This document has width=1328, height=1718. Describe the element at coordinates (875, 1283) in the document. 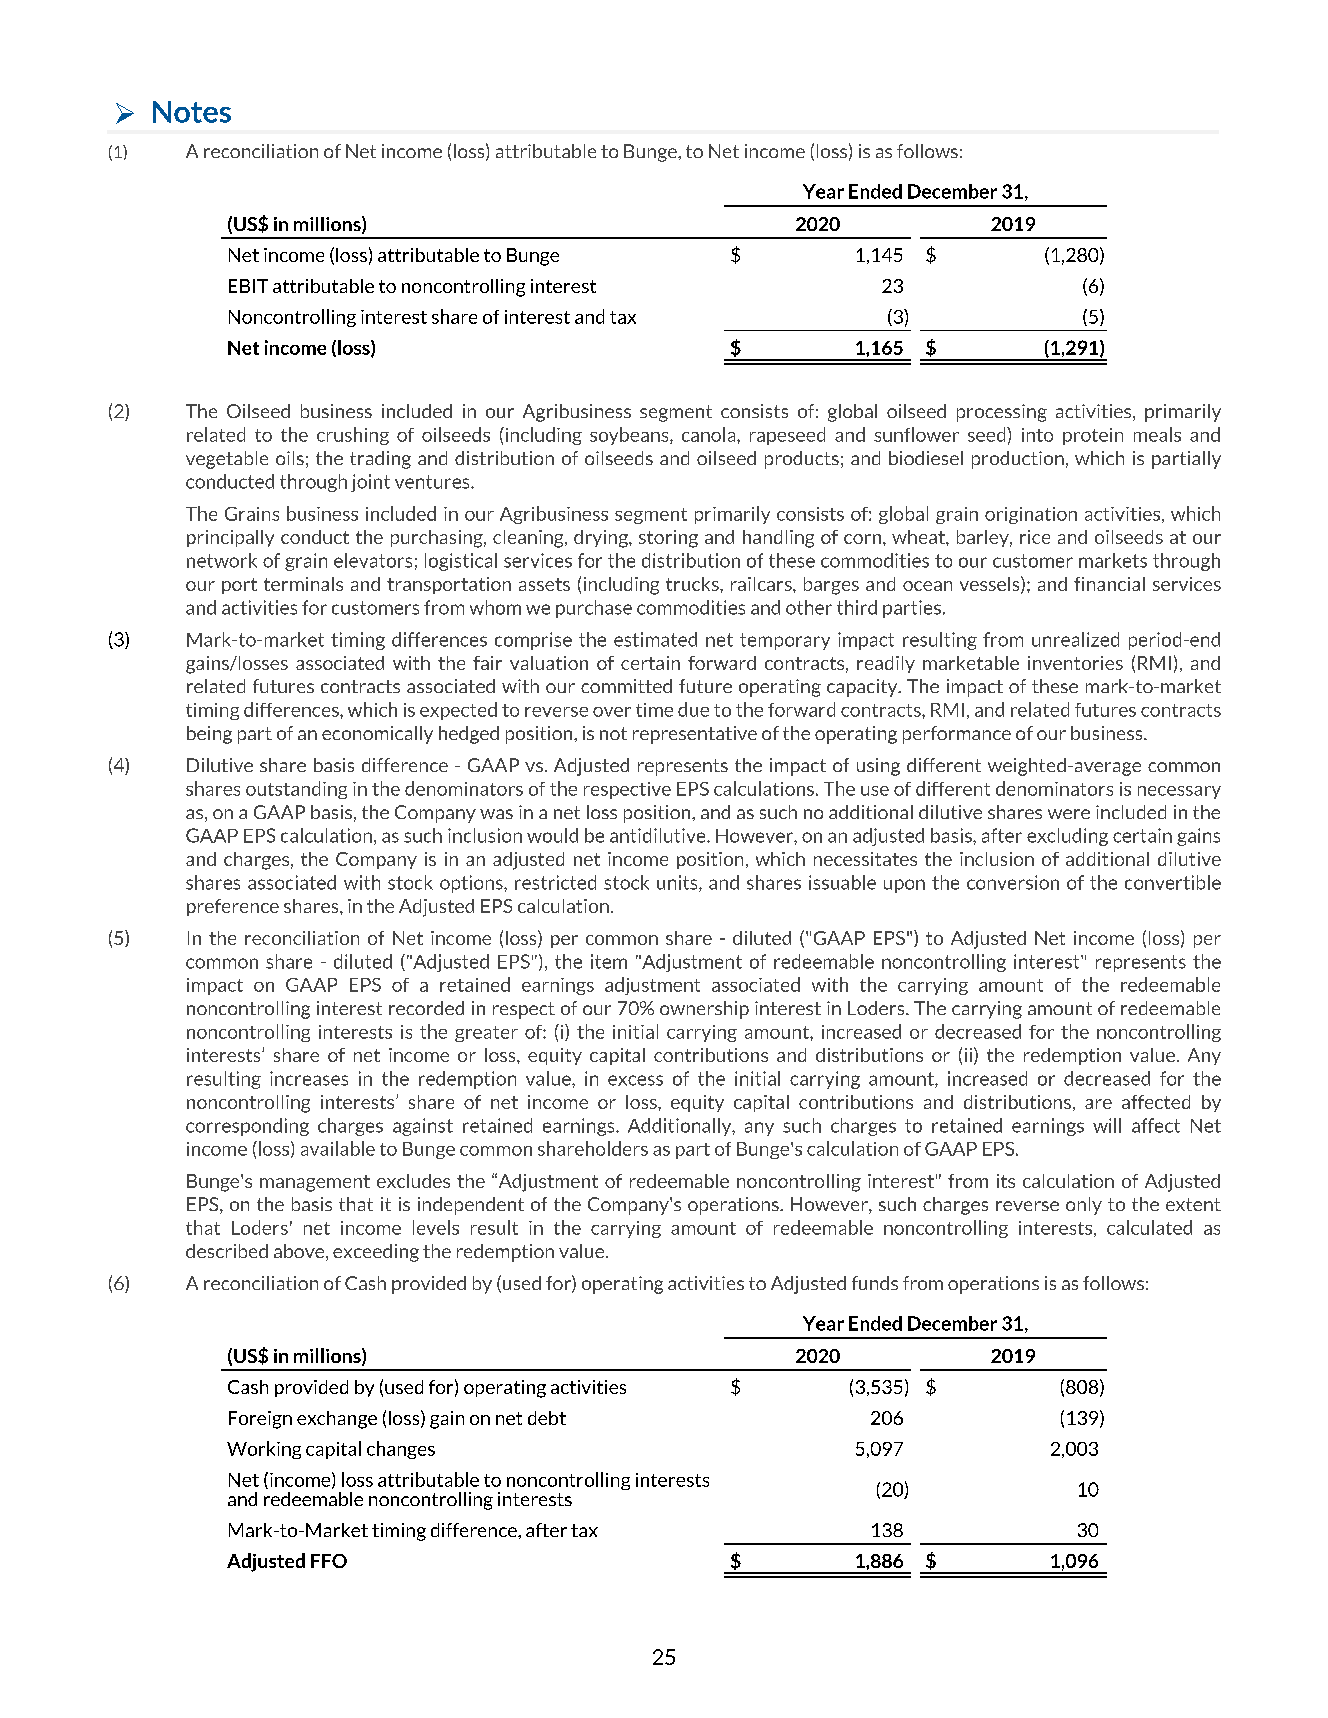

I see `funds` at that location.
